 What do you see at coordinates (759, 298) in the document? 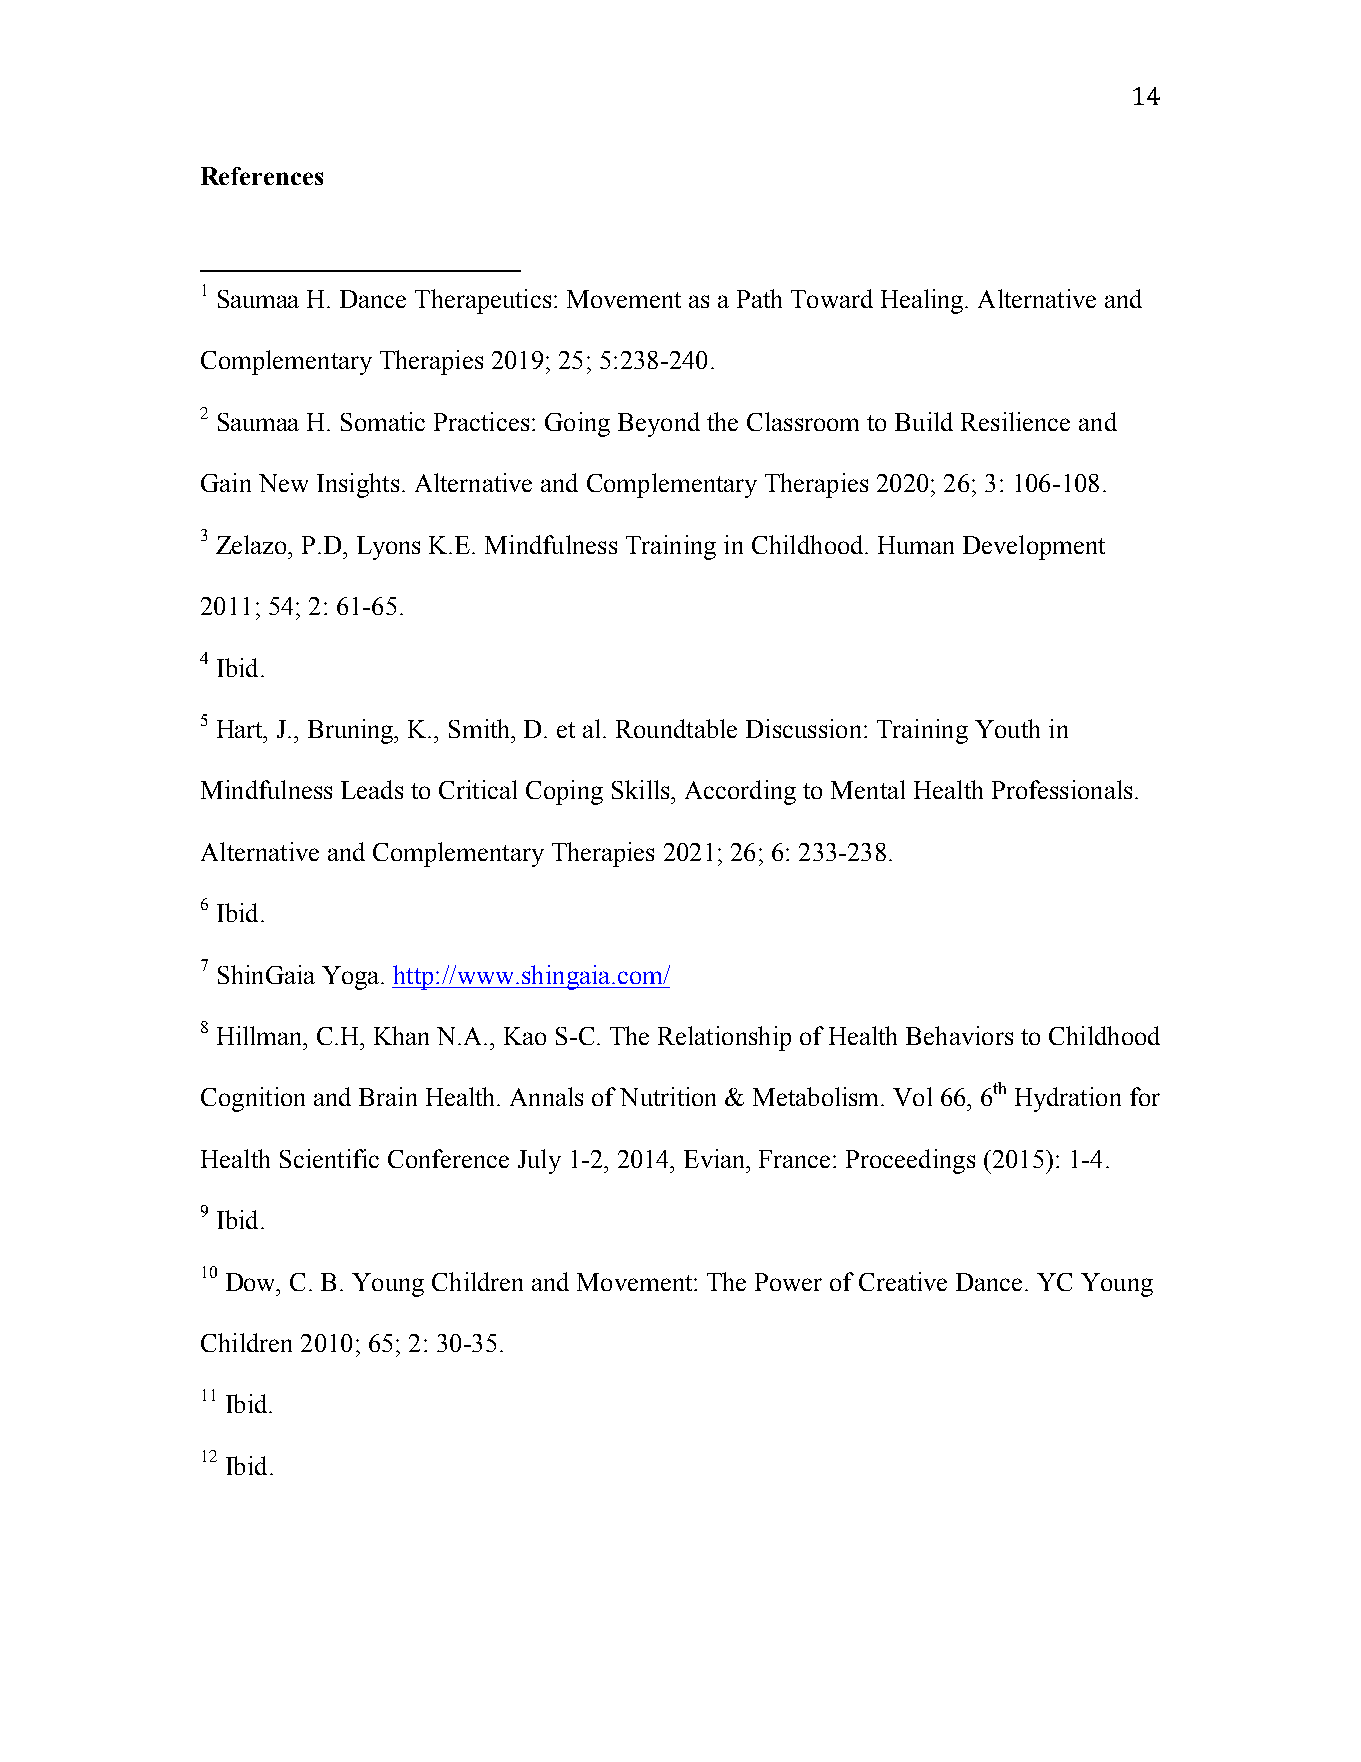
I see `Path` at bounding box center [759, 298].
